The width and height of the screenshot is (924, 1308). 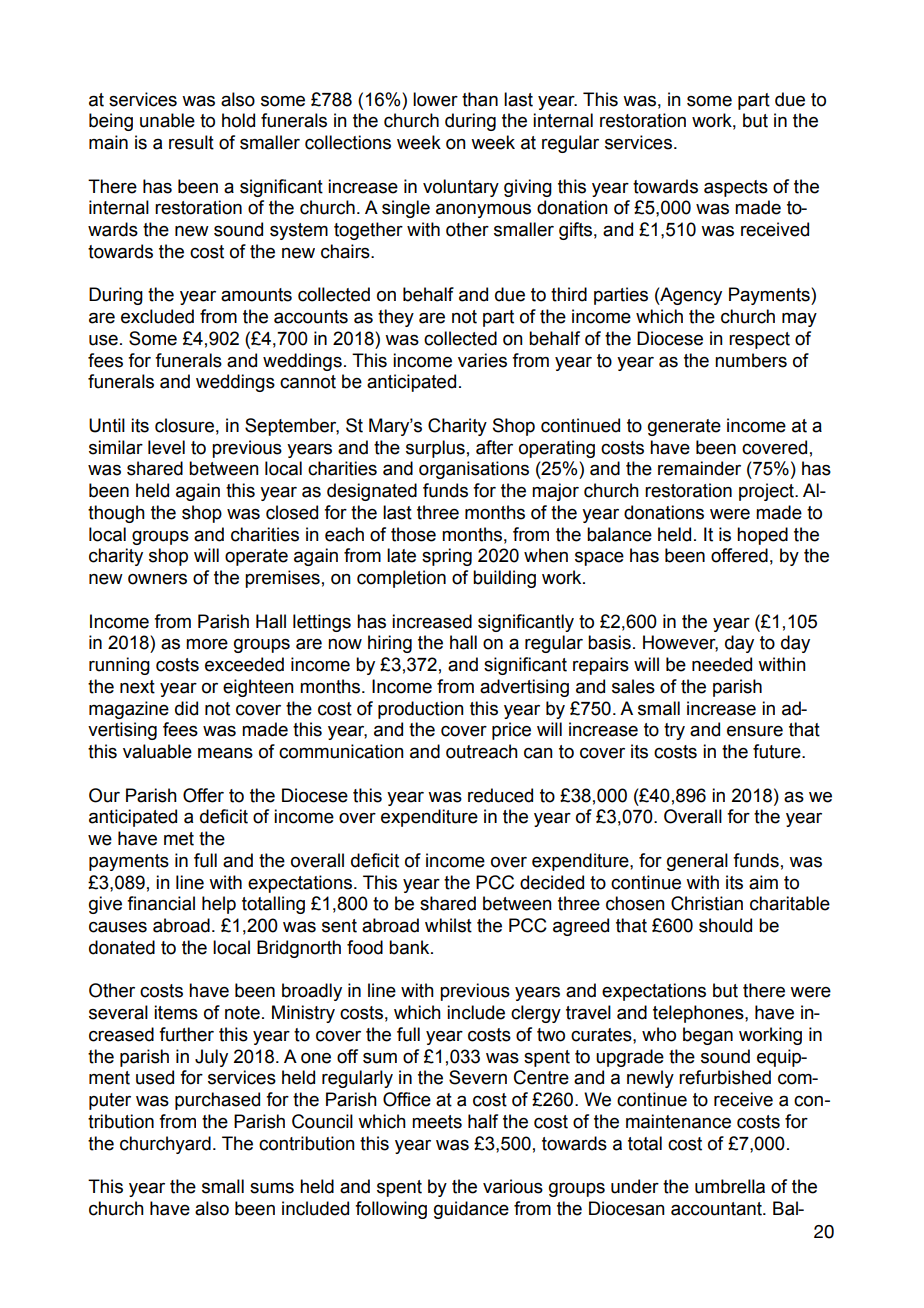 I want to click on numbers, so click(x=751, y=360).
